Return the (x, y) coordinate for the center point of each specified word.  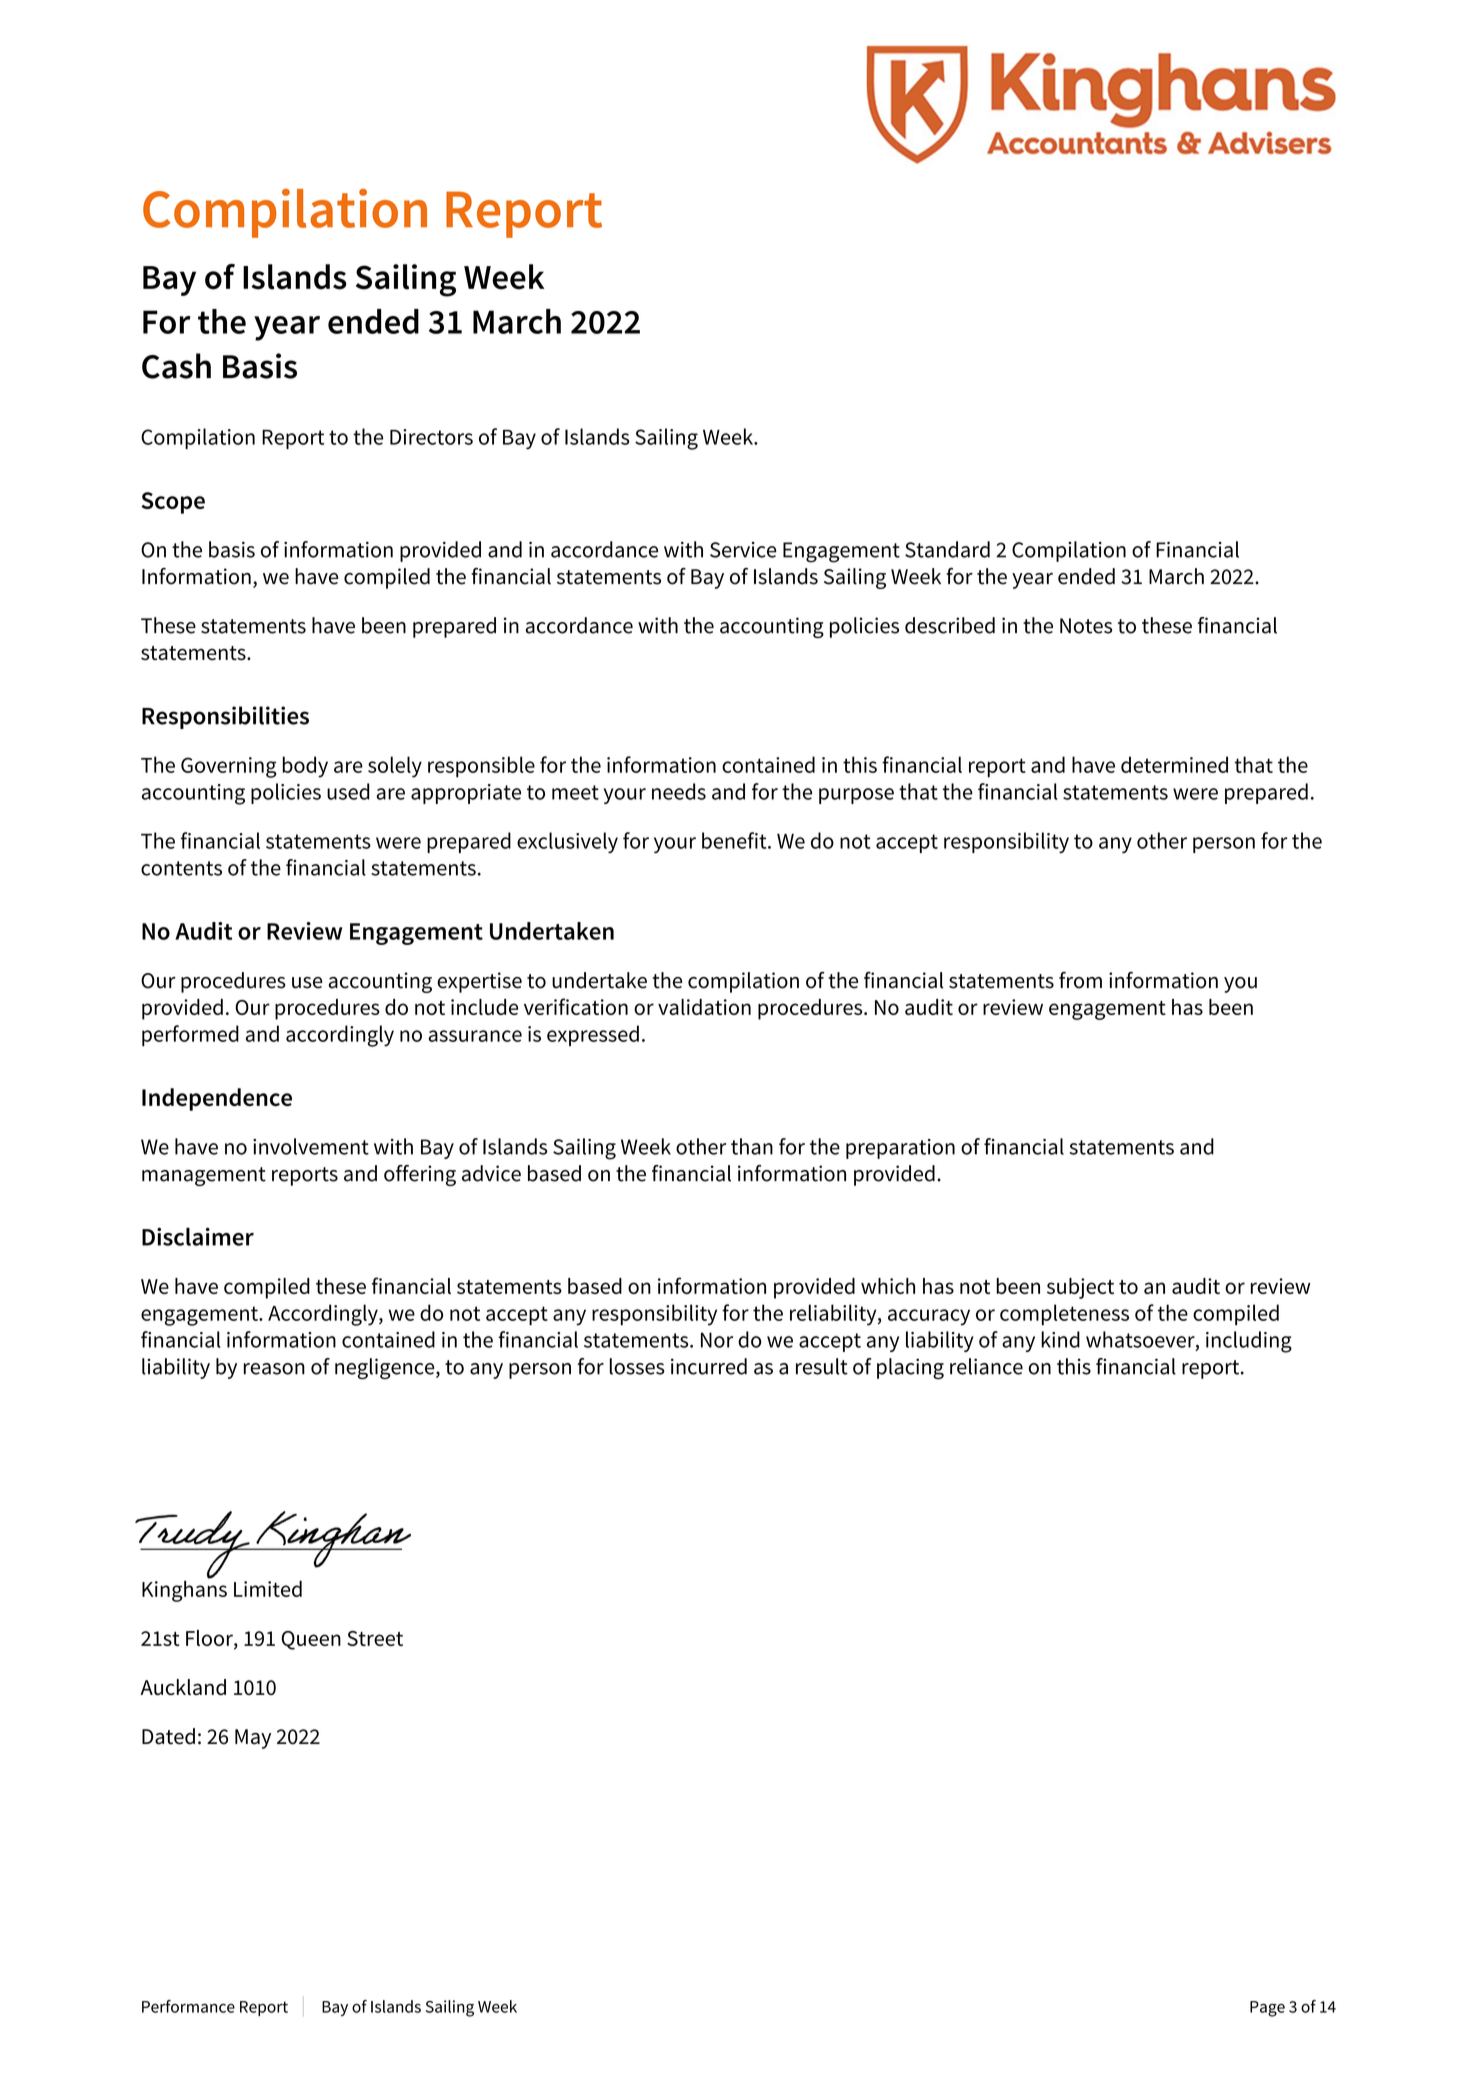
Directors (431, 437)
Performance (188, 2006)
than (752, 1146)
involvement (311, 1146)
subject (1080, 1288)
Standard (947, 549)
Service (743, 550)
